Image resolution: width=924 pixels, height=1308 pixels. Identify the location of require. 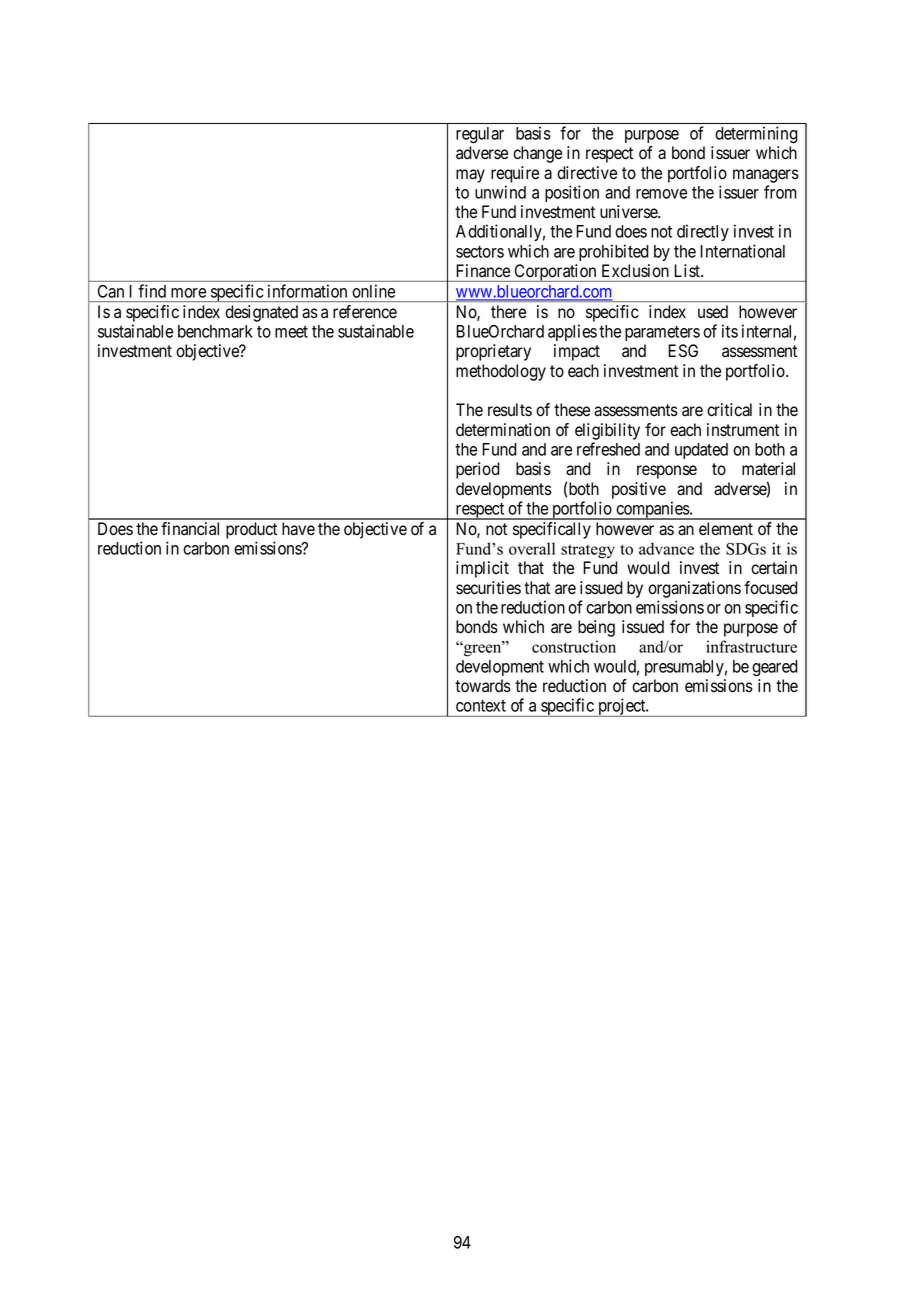
(515, 174).
